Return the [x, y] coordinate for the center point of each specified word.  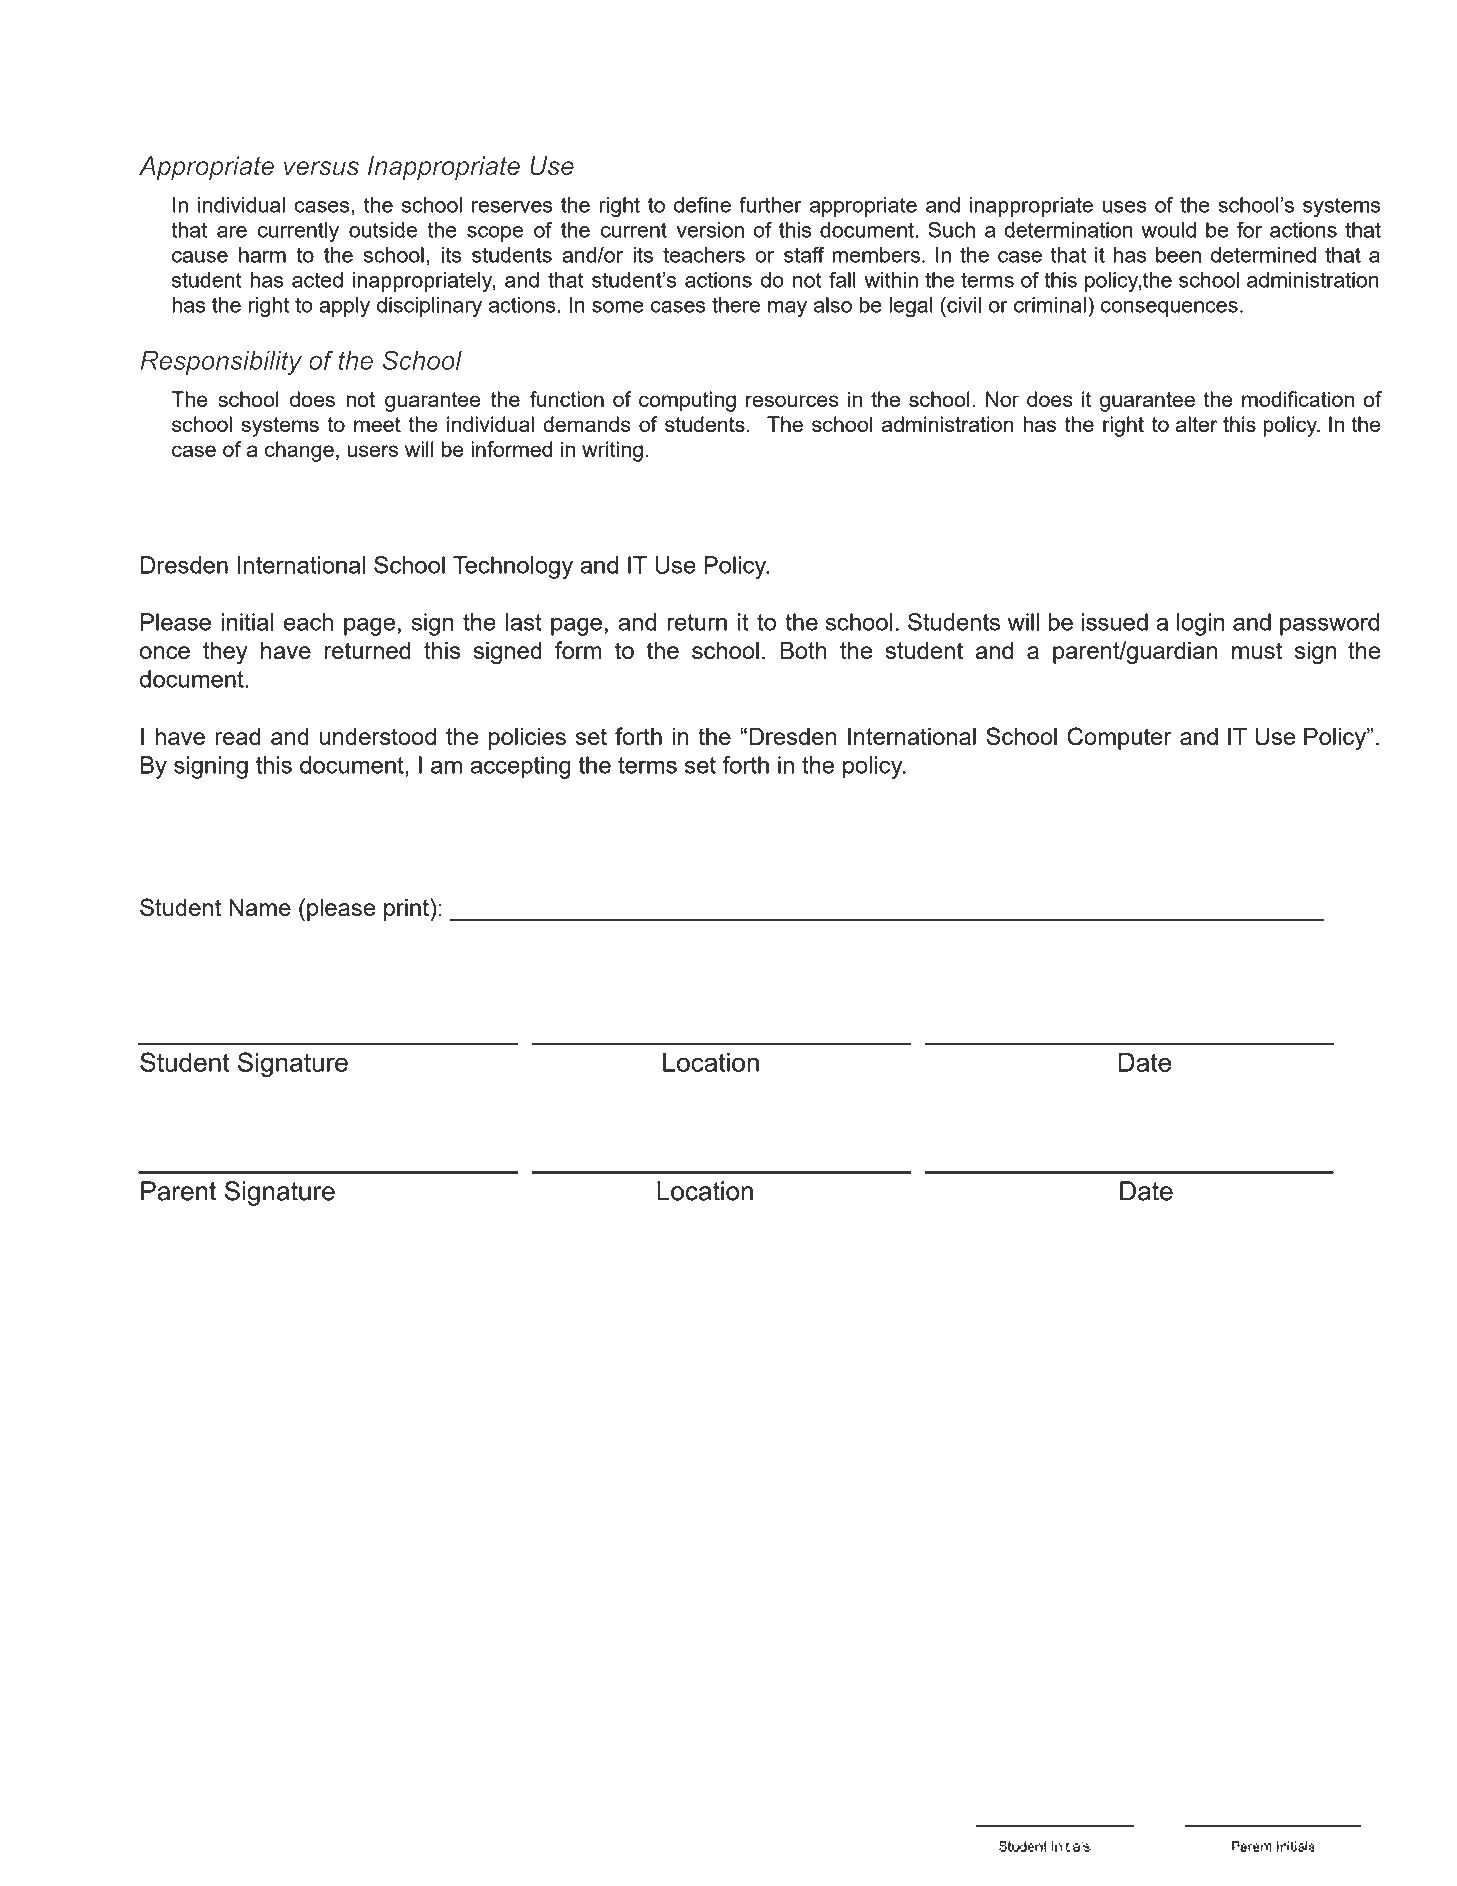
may [787, 309]
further [770, 204]
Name [260, 907]
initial [247, 622]
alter [1197, 424]
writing [612, 451]
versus [321, 168]
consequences [1169, 309]
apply [344, 307]
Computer [1119, 738]
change [299, 451]
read [238, 736]
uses [1124, 207]
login [1201, 624]
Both [803, 650]
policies [527, 739]
